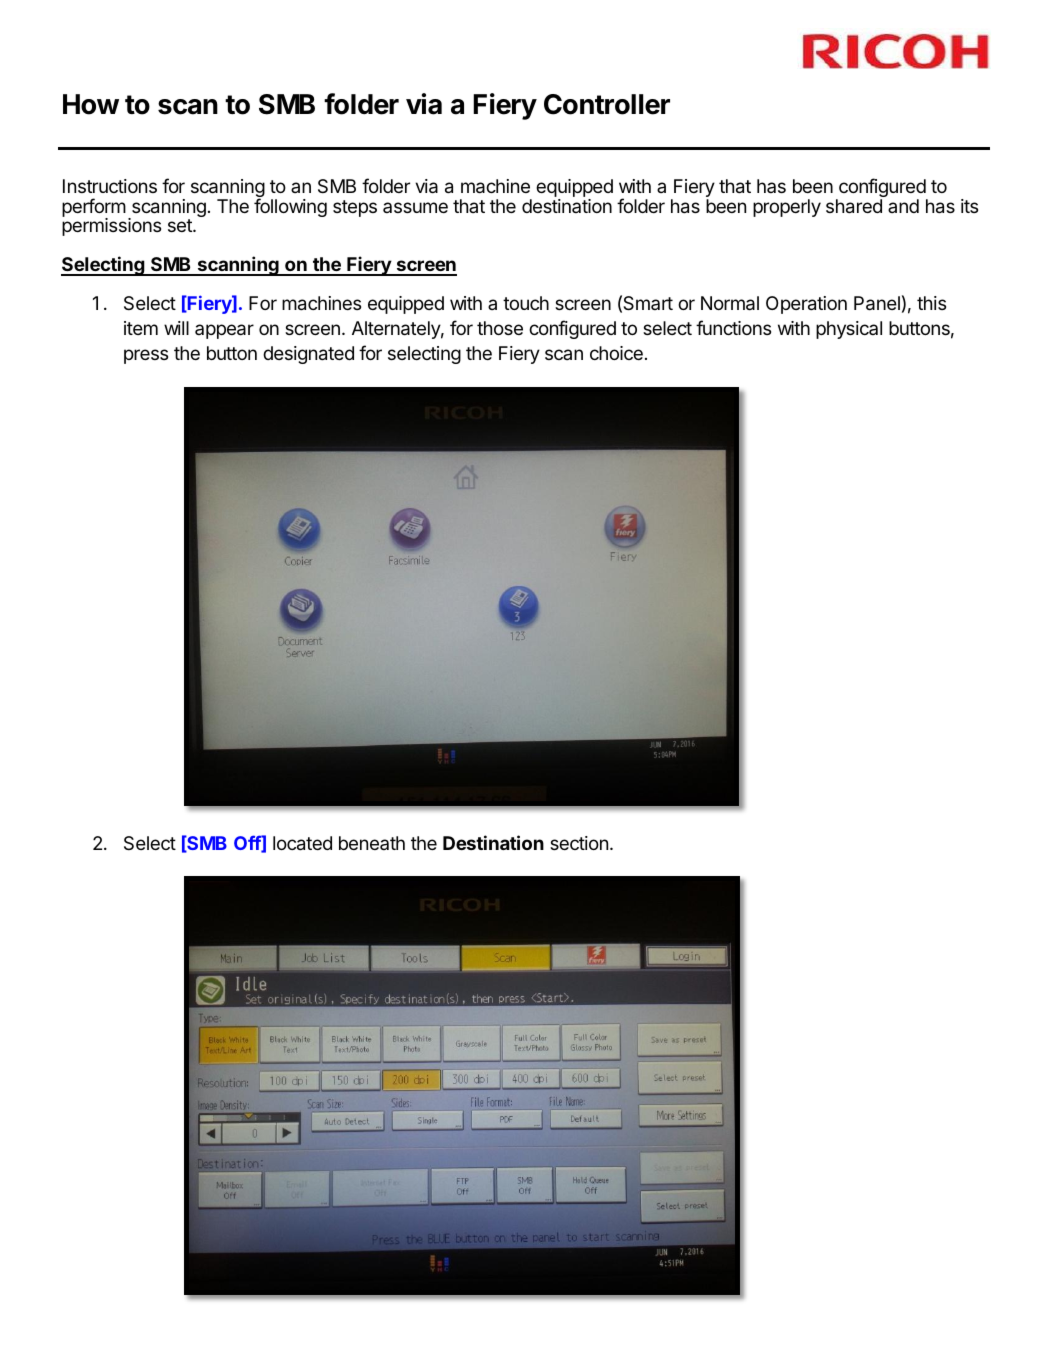 This screenshot has height=1351, width=1044. I want to click on touch, so click(526, 303).
